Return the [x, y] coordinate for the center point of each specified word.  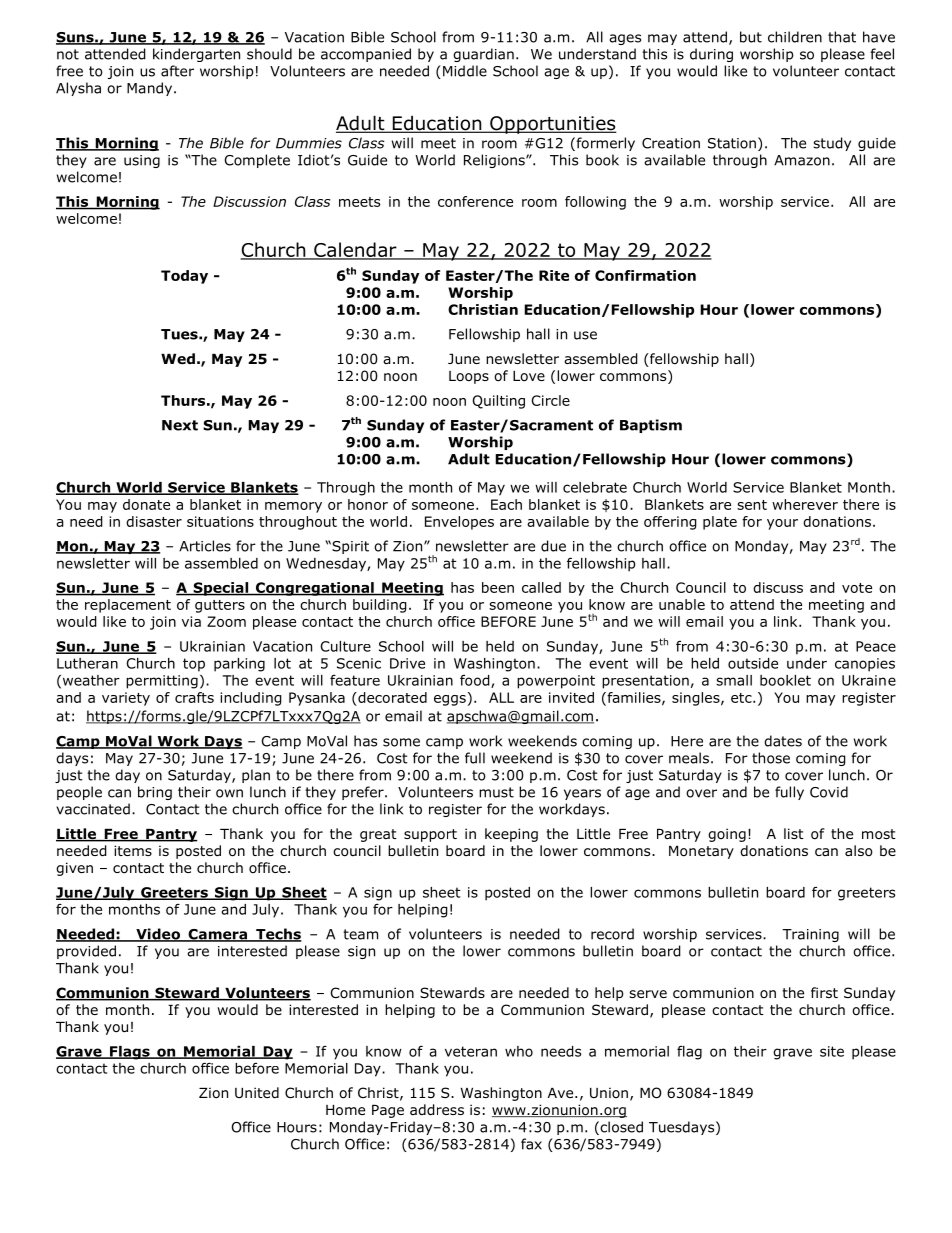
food [476, 681]
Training [810, 935]
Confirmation [645, 275]
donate [146, 504]
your [782, 524]
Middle [465, 71]
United [257, 1092]
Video [158, 935]
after [177, 71]
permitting [162, 682]
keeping [511, 835]
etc [742, 698]
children [795, 37]
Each [506, 504]
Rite [554, 275]
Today [184, 277]
